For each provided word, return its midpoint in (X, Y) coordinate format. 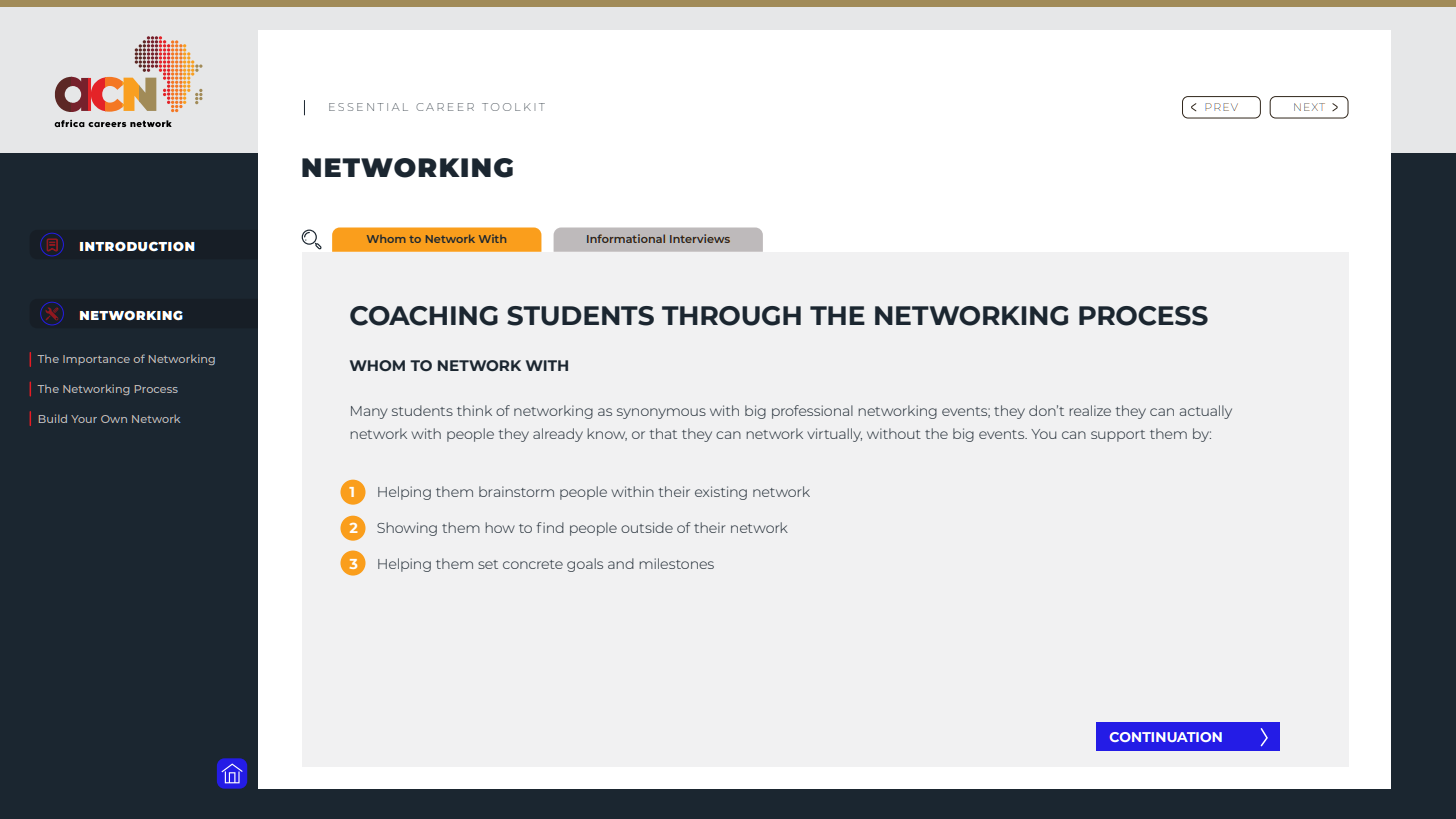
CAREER (445, 107)
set (488, 564)
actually (1206, 412)
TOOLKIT (513, 107)
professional (812, 412)
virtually (834, 435)
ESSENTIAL (368, 107)
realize (1090, 410)
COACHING (424, 316)
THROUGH (731, 316)
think (474, 410)
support (1118, 436)
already (558, 435)
